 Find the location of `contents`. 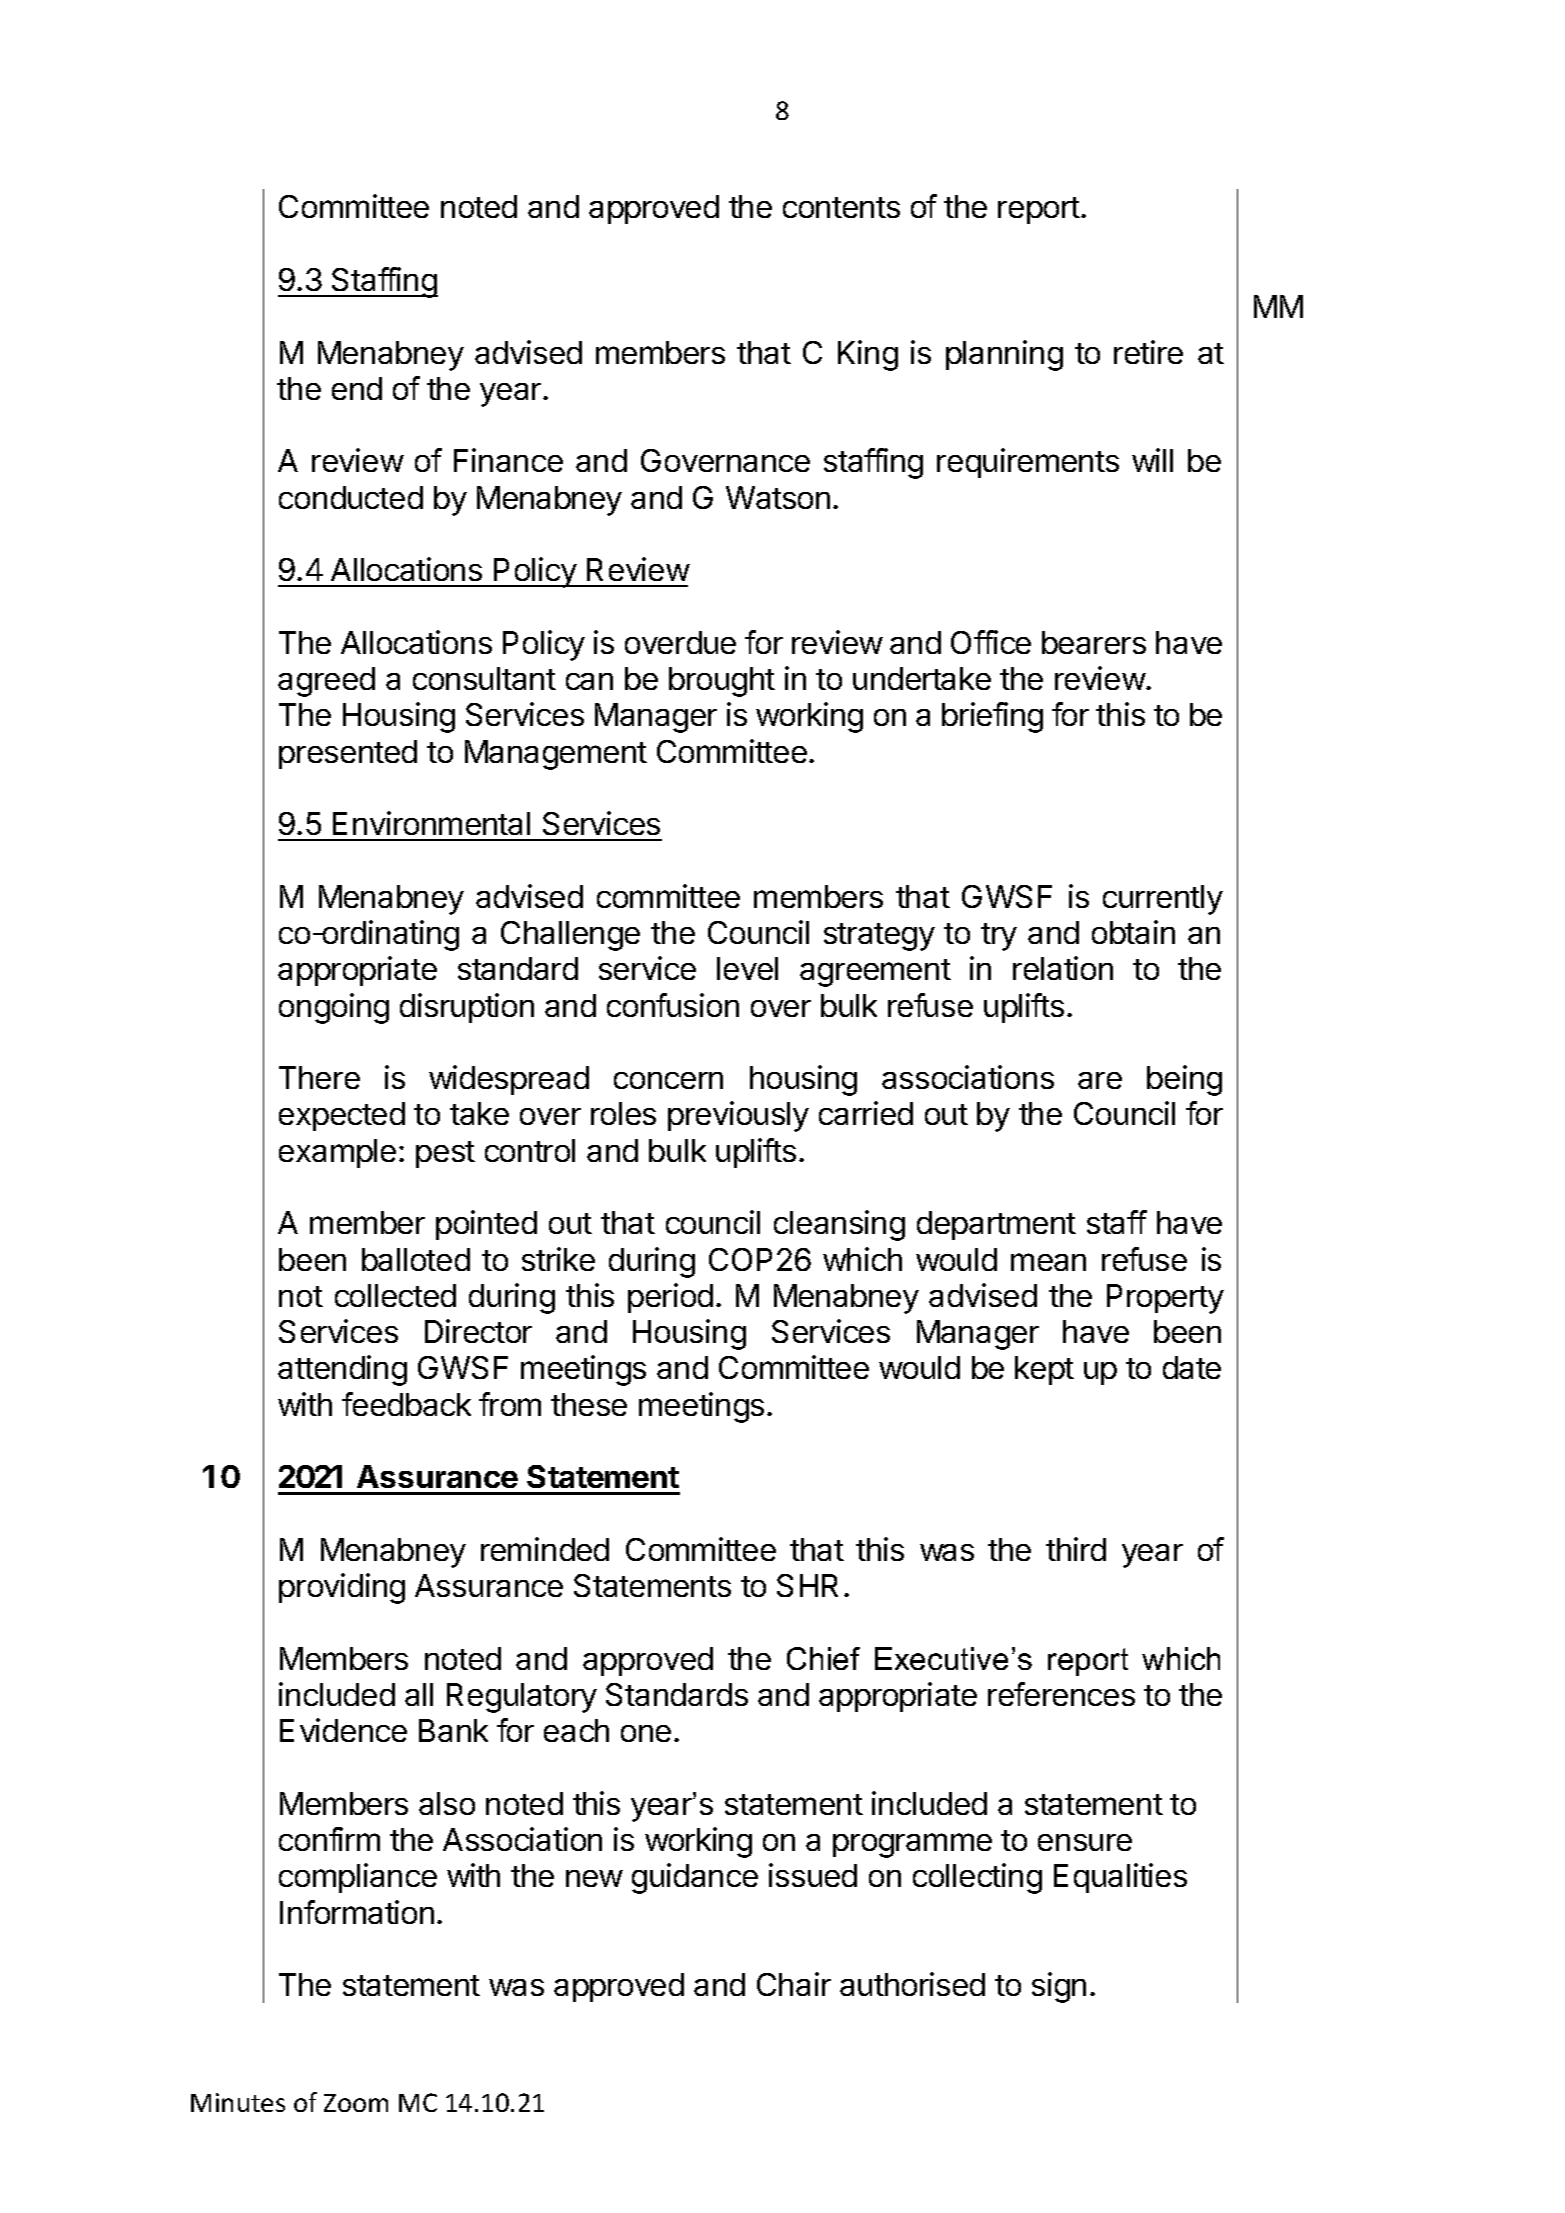

contents is located at coordinates (841, 207).
